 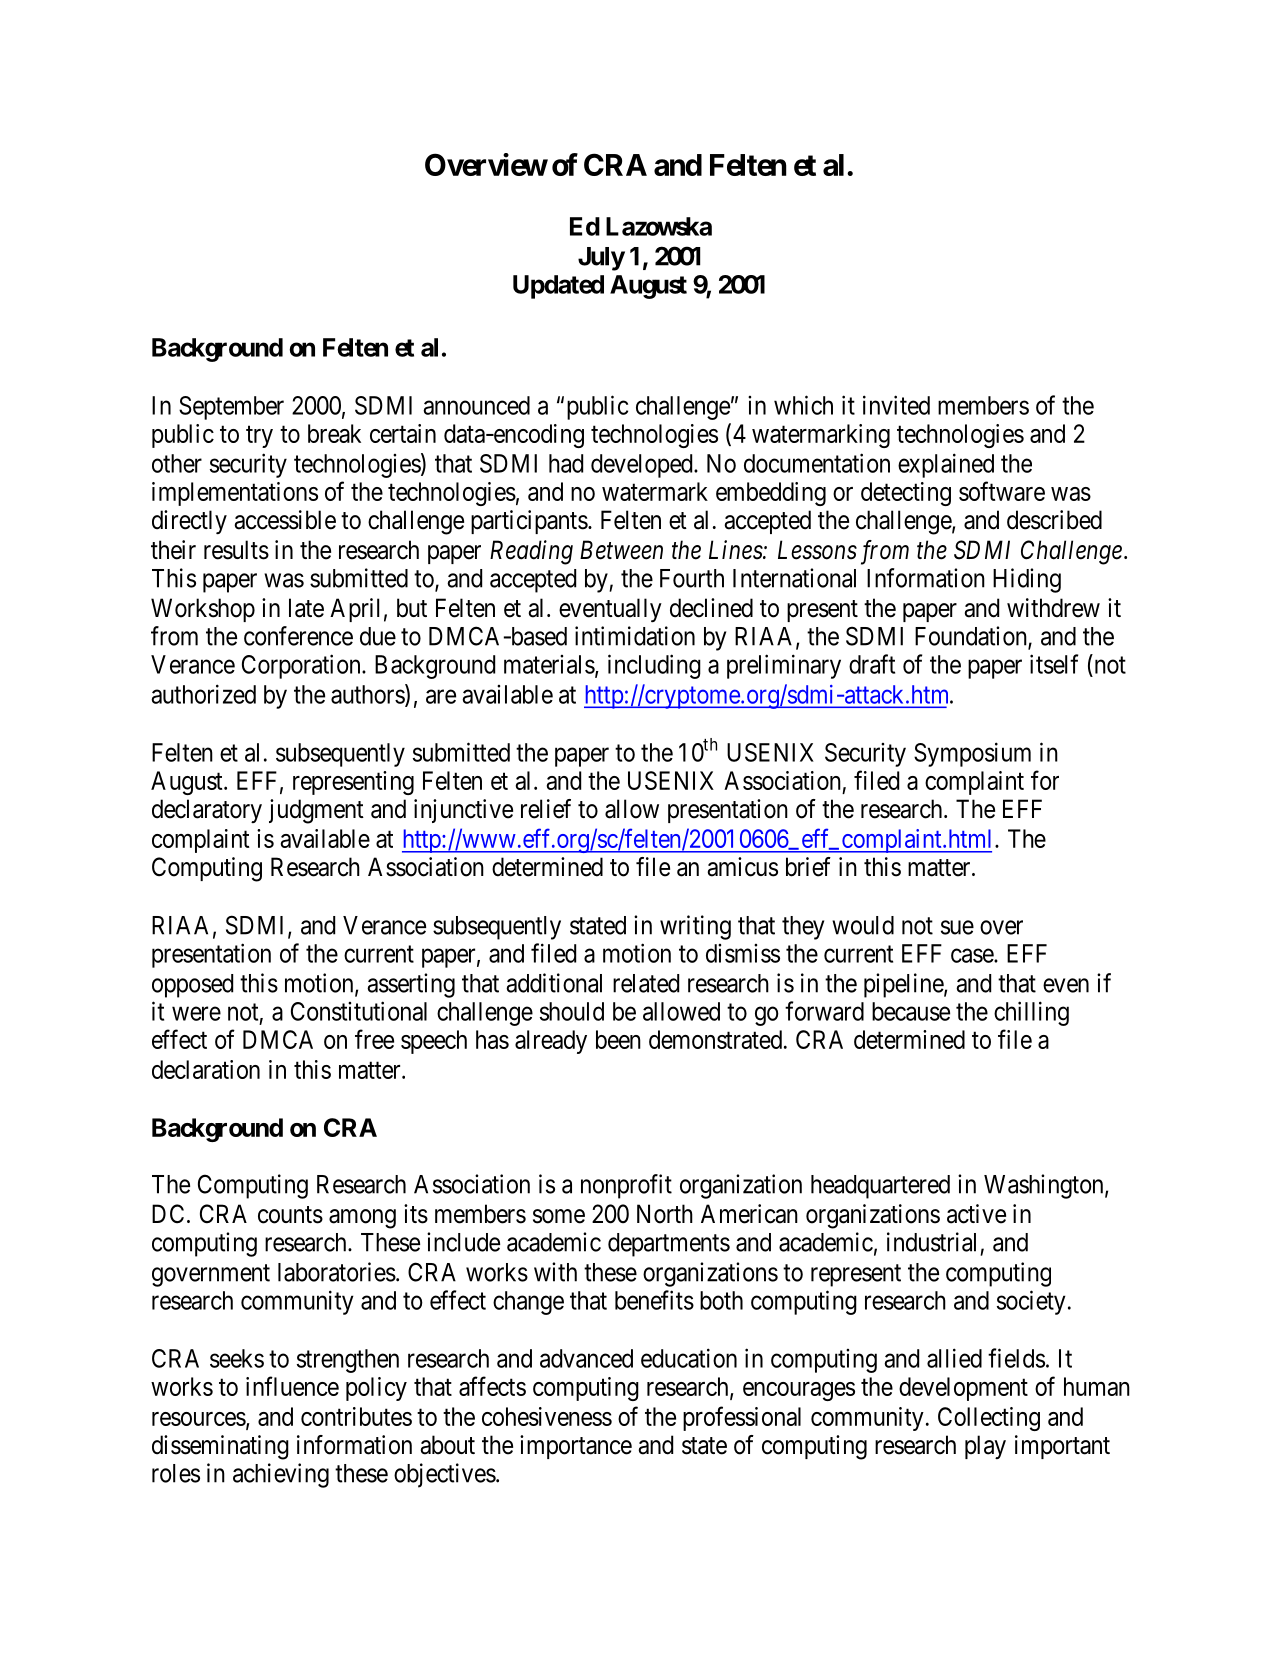 What do you see at coordinates (576, 1447) in the screenshot?
I see `importance` at bounding box center [576, 1447].
